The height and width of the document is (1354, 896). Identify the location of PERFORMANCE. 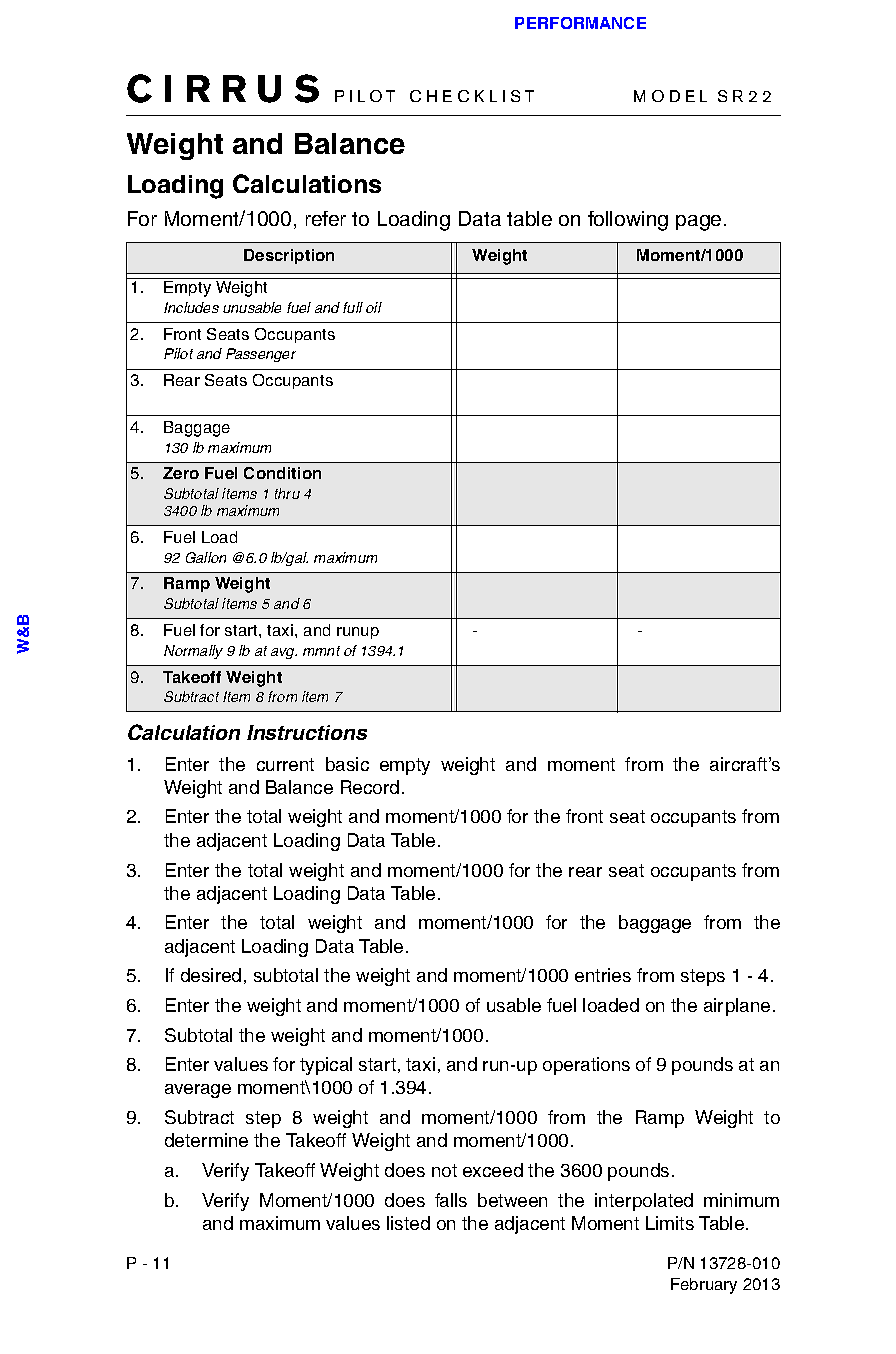
(580, 23).
